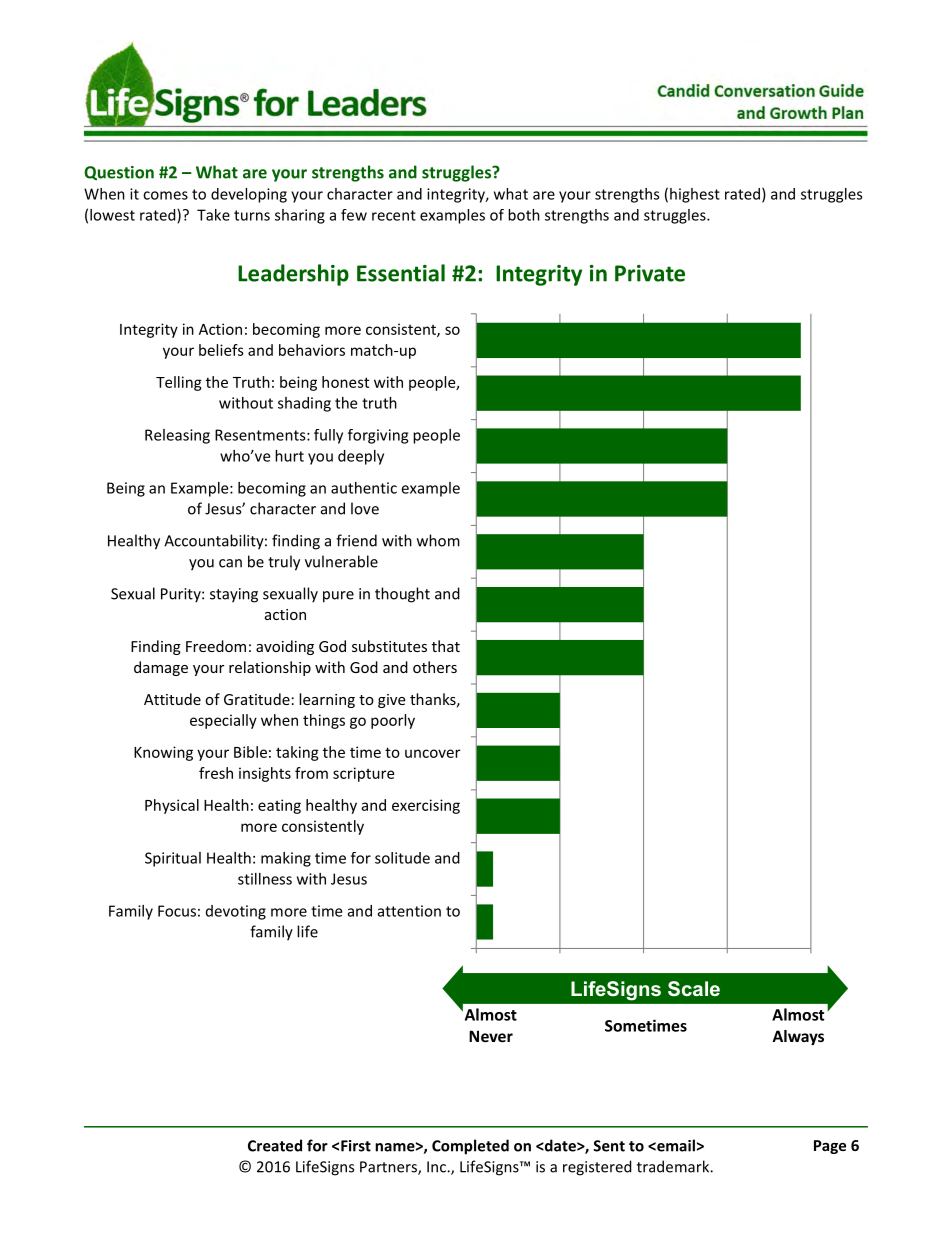  What do you see at coordinates (695, 195) in the page?
I see `highest` at bounding box center [695, 195].
